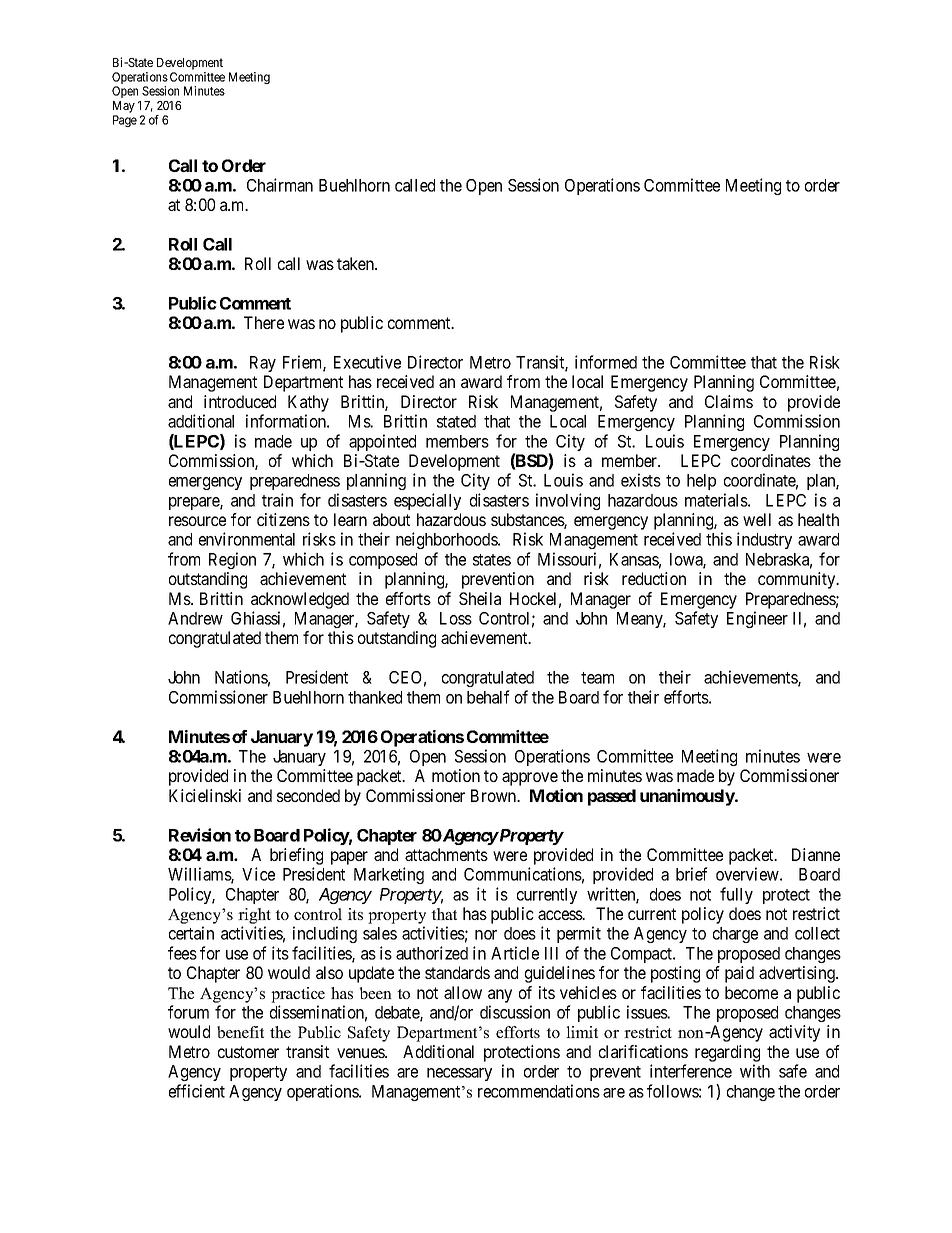 The height and width of the screenshot is (1233, 952). What do you see at coordinates (606, 362) in the screenshot?
I see `informed` at bounding box center [606, 362].
